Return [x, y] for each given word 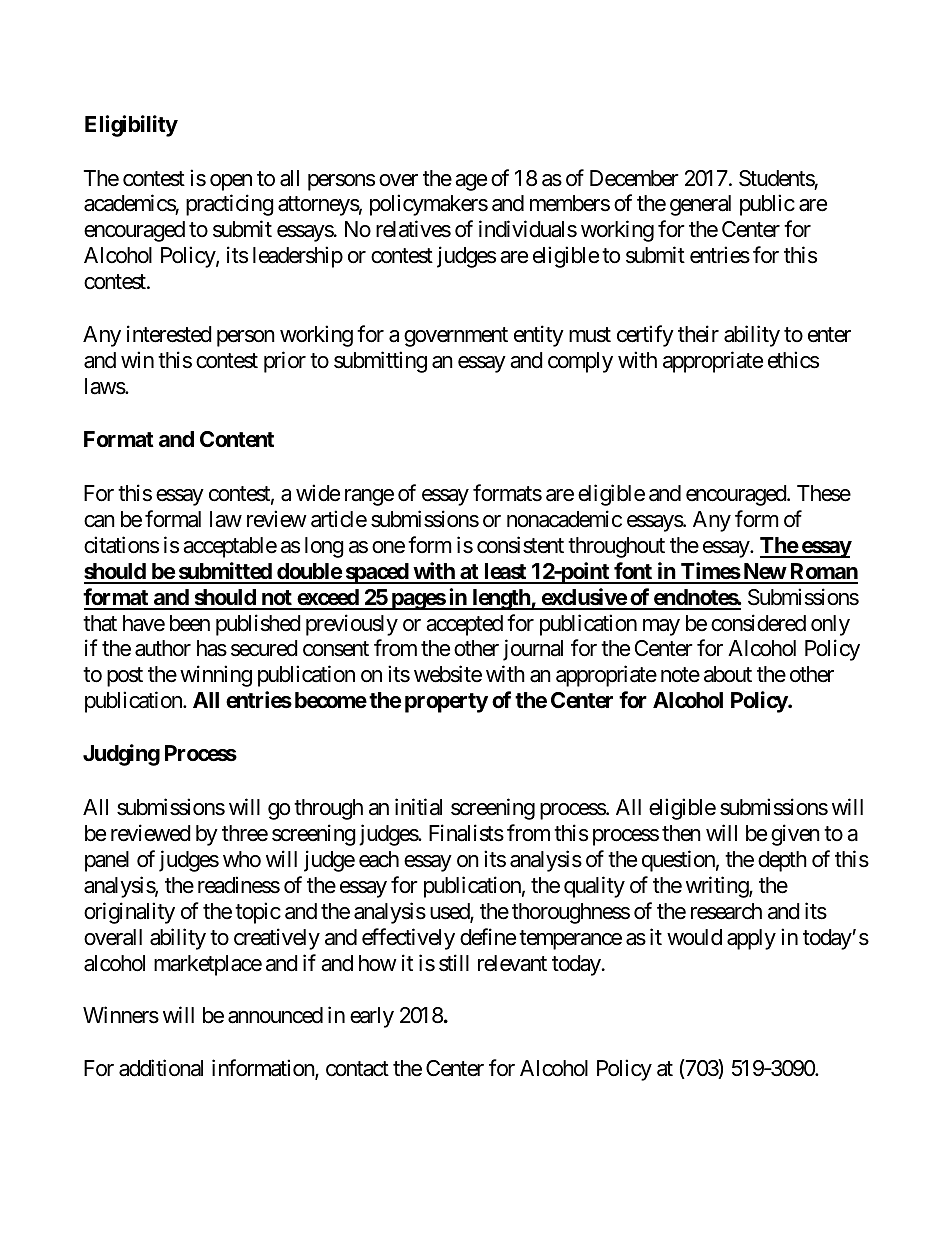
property [446, 703]
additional [161, 1068]
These [824, 493]
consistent [520, 545]
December [634, 178]
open [231, 182]
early [372, 1017]
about [728, 674]
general [700, 205]
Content [237, 439]
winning [216, 676]
